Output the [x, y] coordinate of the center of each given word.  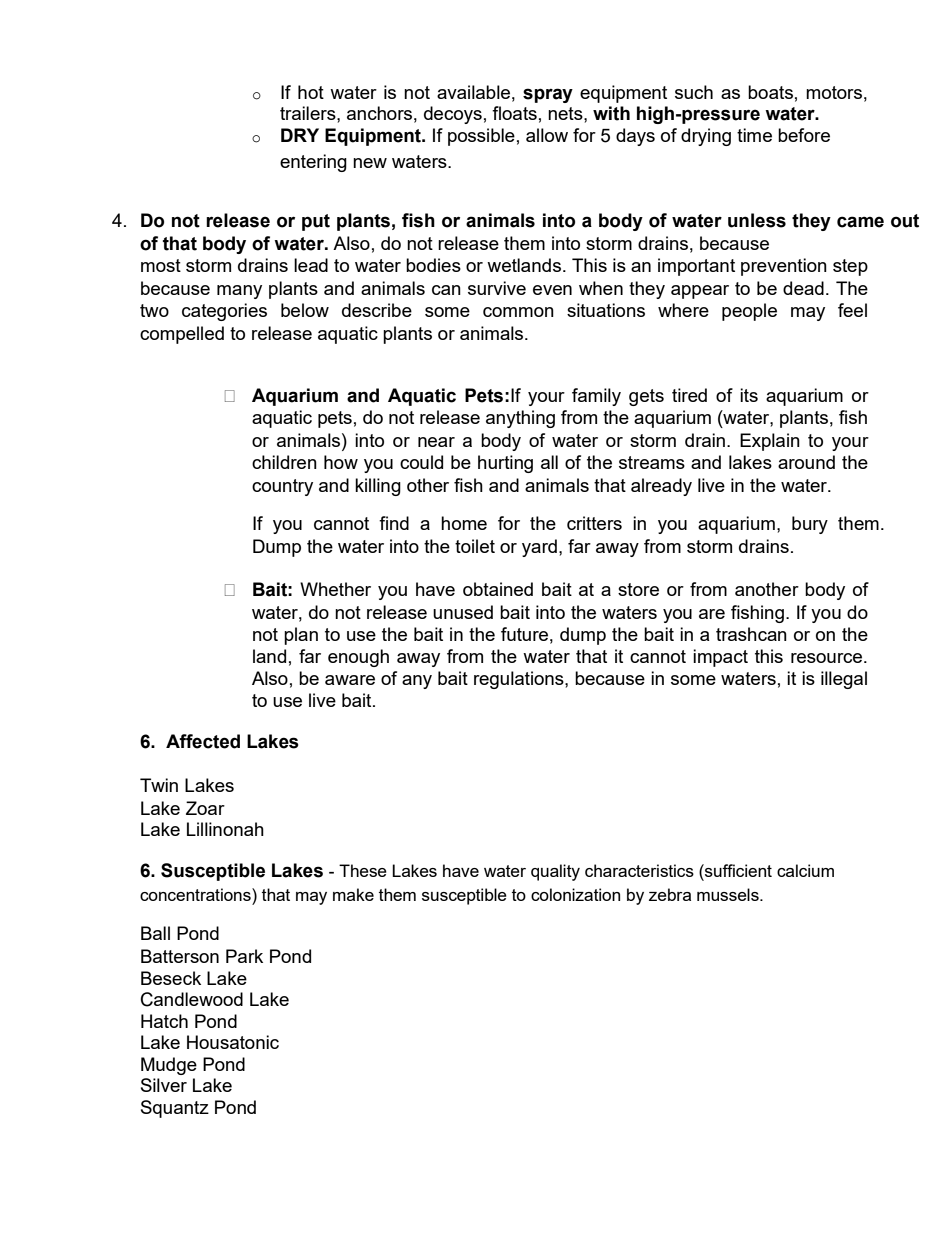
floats [514, 113]
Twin [159, 785]
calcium [805, 870]
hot [311, 92]
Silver [164, 1085]
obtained [498, 589]
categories [224, 312]
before [804, 135]
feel [852, 310]
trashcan [751, 634]
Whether [335, 589]
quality [555, 872]
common [518, 312]
